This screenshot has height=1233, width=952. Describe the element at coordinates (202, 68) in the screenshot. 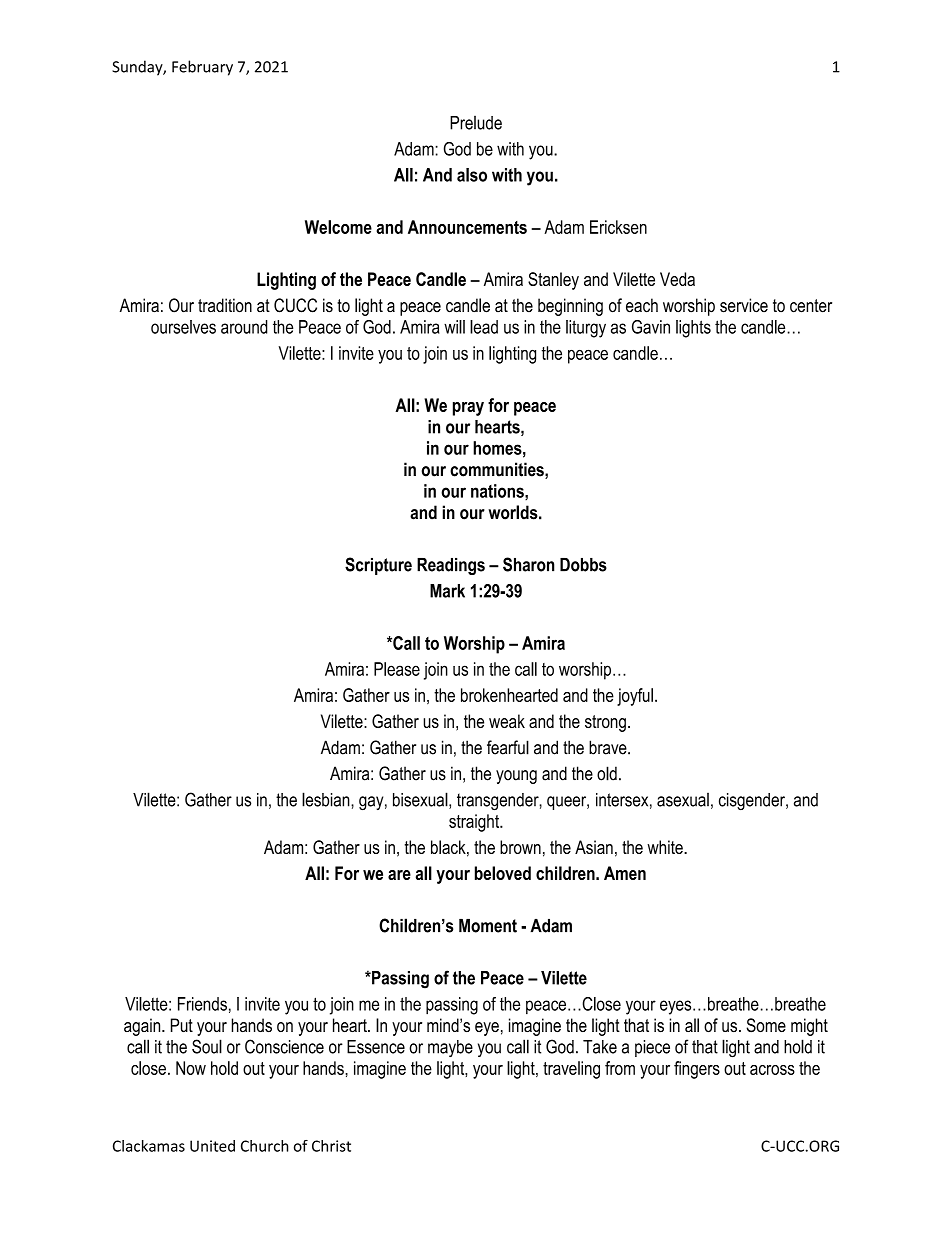

I see `February` at that location.
